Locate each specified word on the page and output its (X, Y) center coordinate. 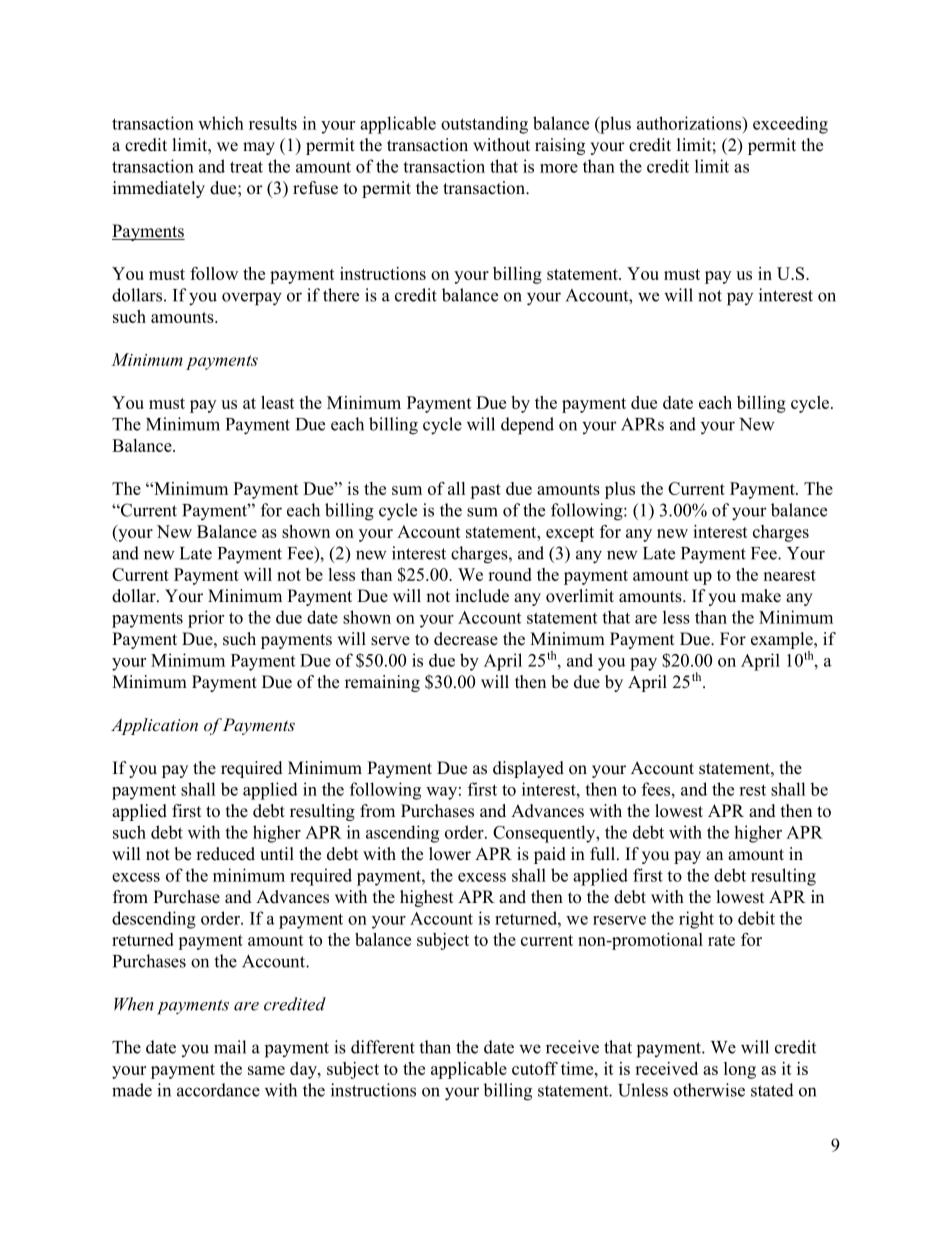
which (221, 123)
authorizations (690, 123)
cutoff (535, 1068)
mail (230, 1047)
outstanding (484, 125)
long (740, 1070)
